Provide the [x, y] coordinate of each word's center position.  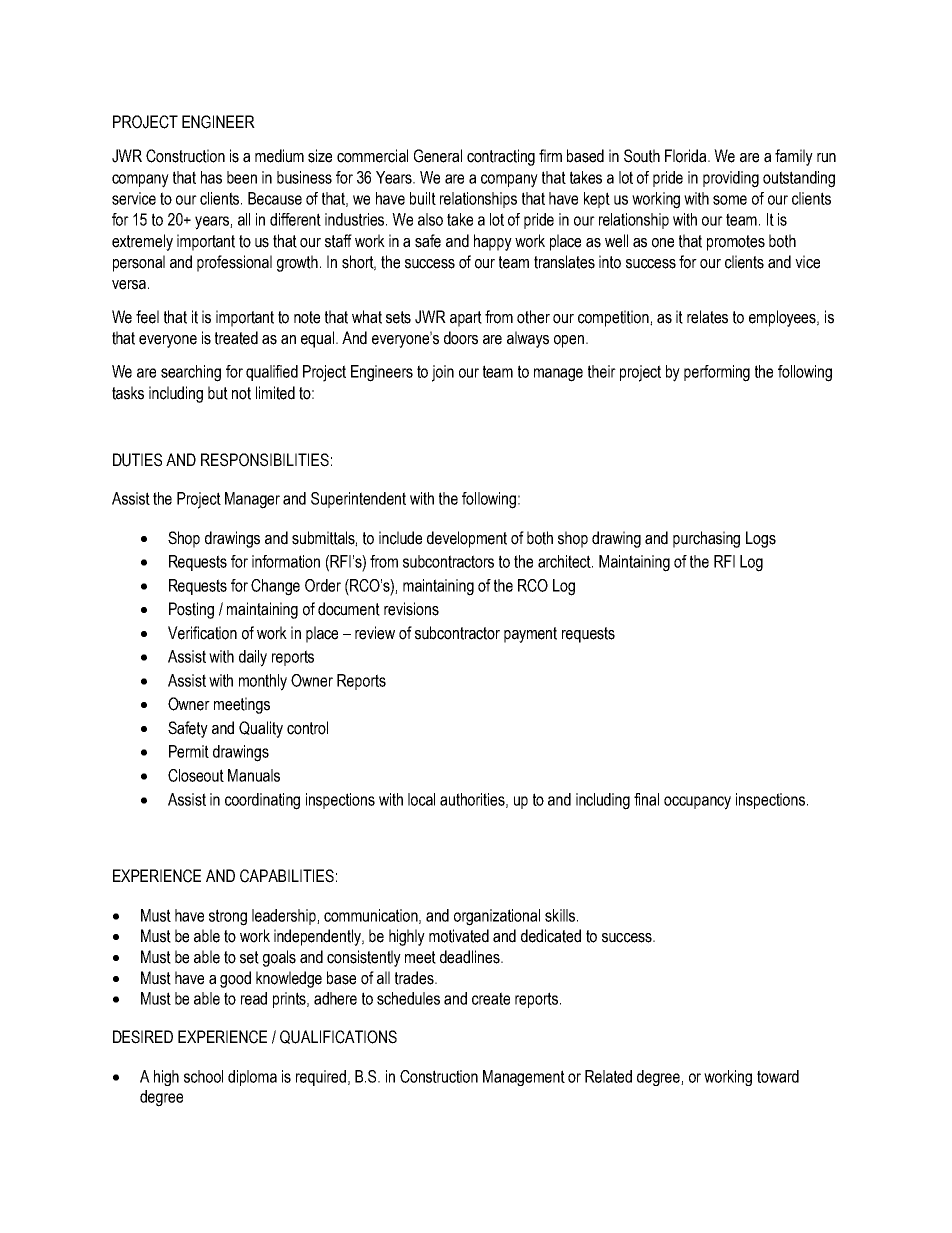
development [467, 539]
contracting [501, 157]
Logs [761, 539]
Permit [189, 751]
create [491, 998]
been [242, 177]
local [421, 799]
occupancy [697, 803]
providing [731, 179]
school [203, 1076]
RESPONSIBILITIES [265, 460]
